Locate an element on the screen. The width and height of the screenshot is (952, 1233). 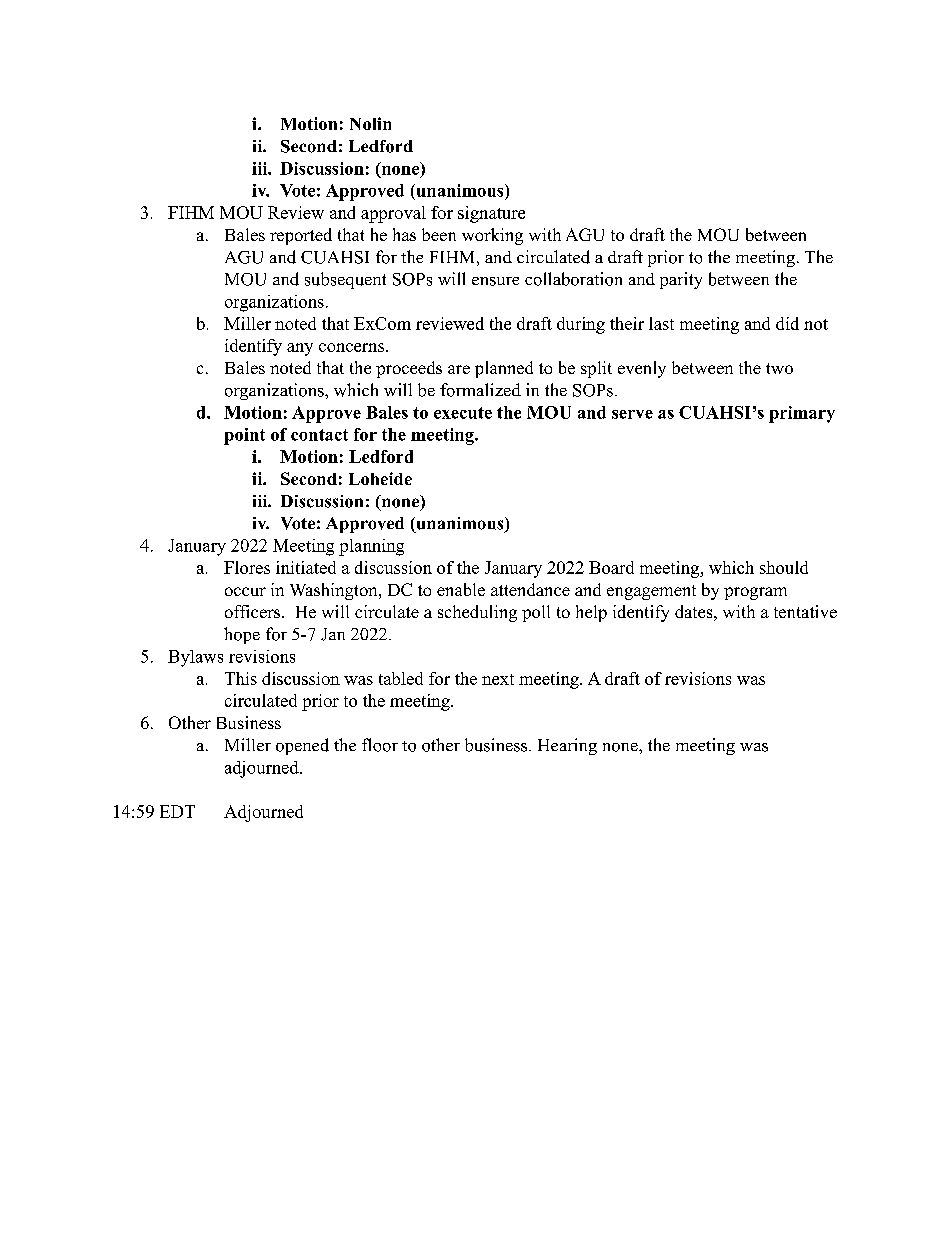
working is located at coordinates (492, 236).
